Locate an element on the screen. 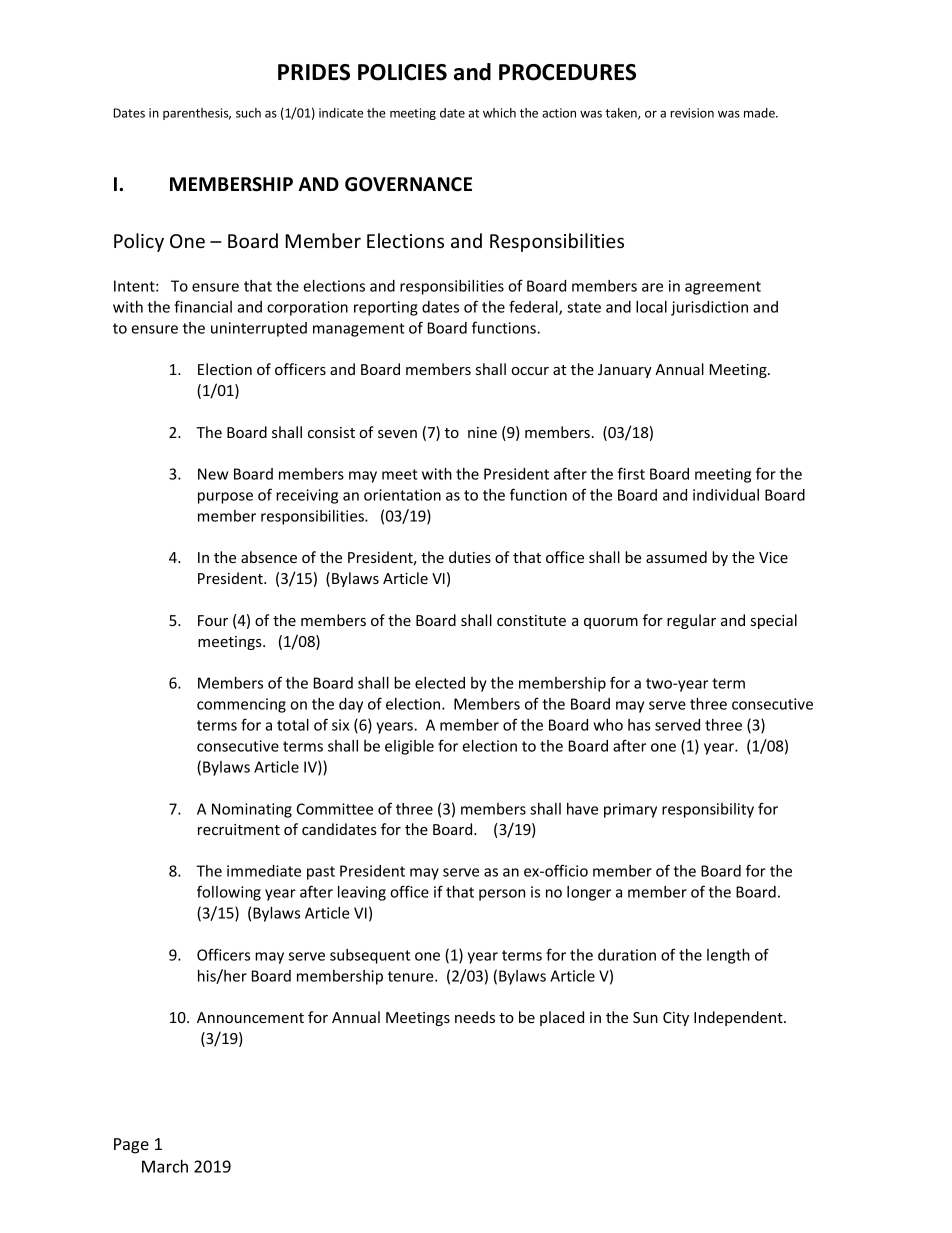  nine is located at coordinates (482, 432).
